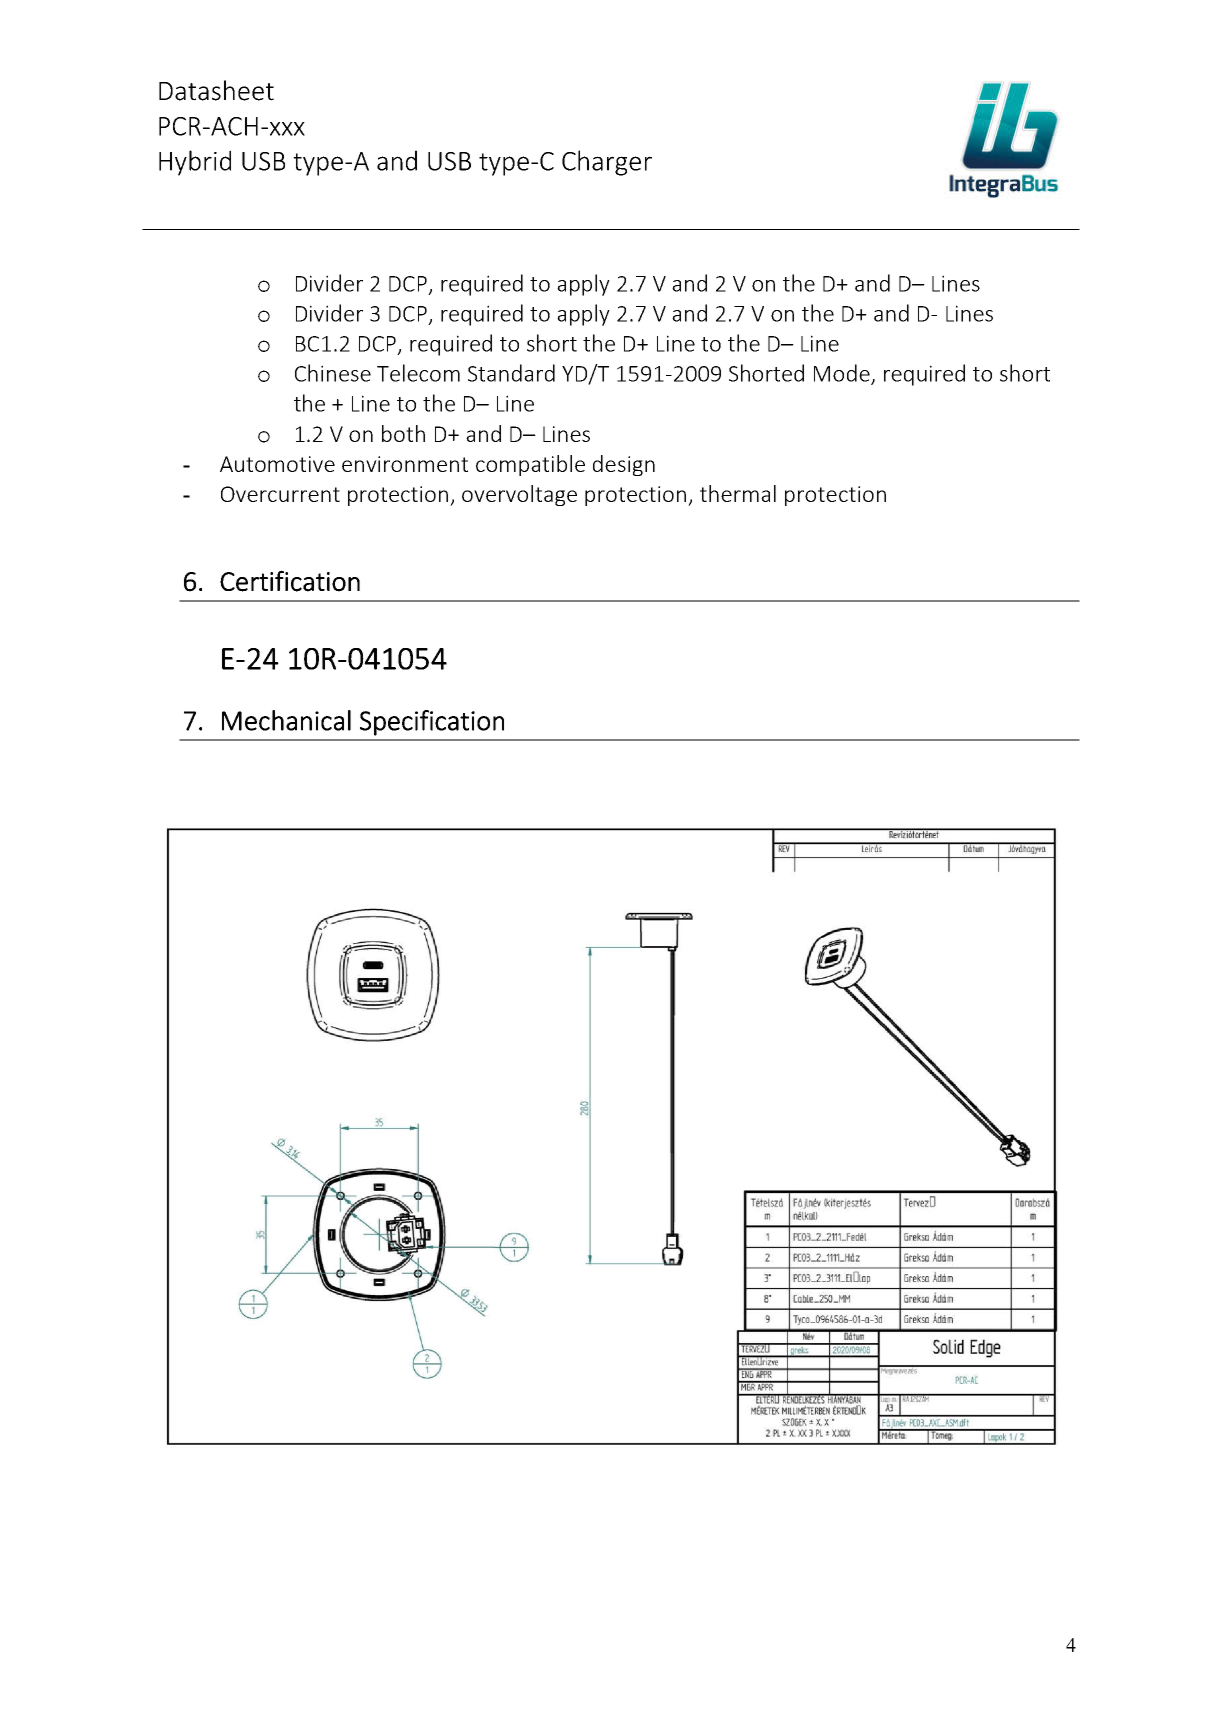 The height and width of the screenshot is (1729, 1222). Describe the element at coordinates (277, 464) in the screenshot. I see `Automotive` at that location.
